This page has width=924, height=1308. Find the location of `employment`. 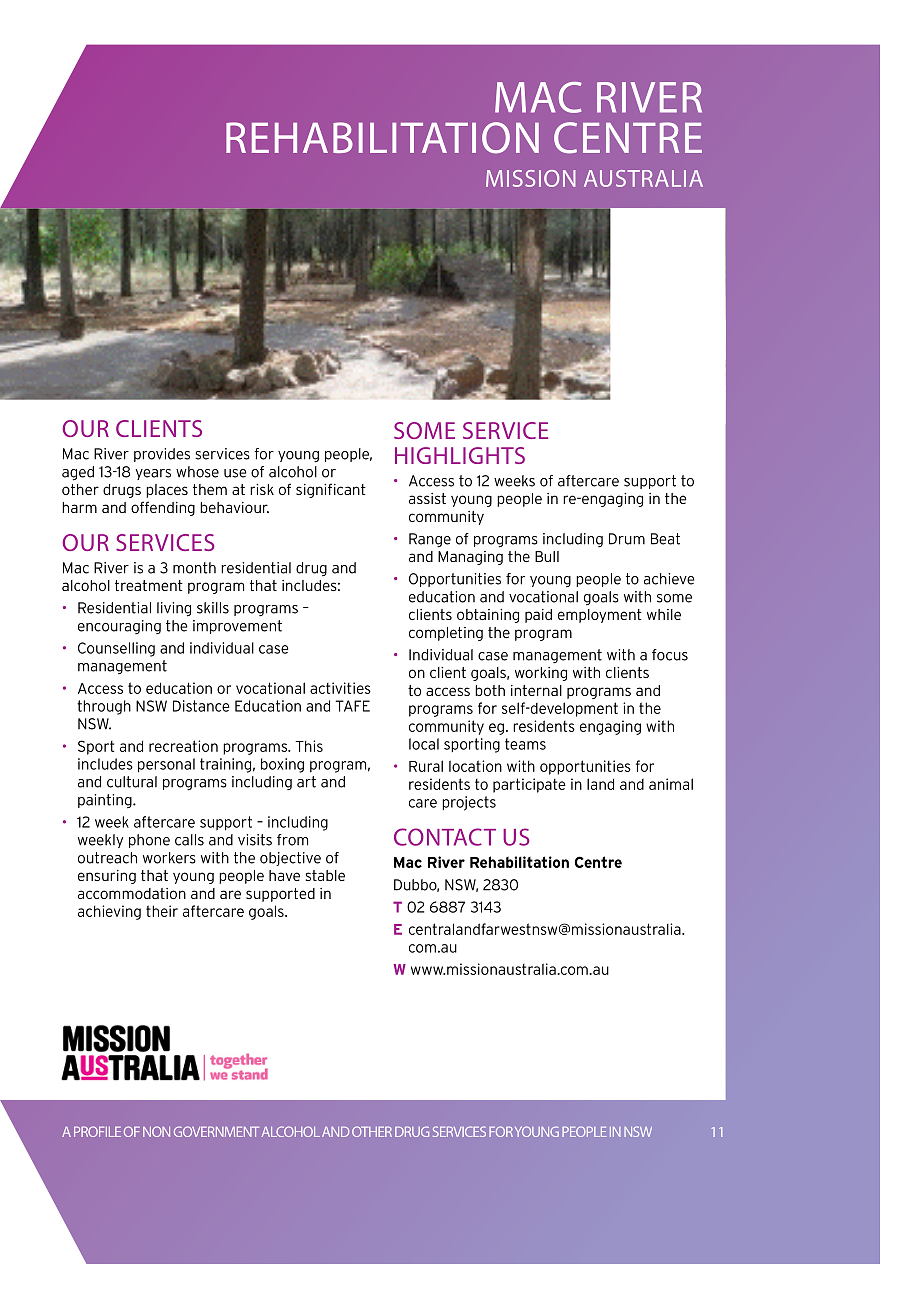

employment is located at coordinates (600, 616).
